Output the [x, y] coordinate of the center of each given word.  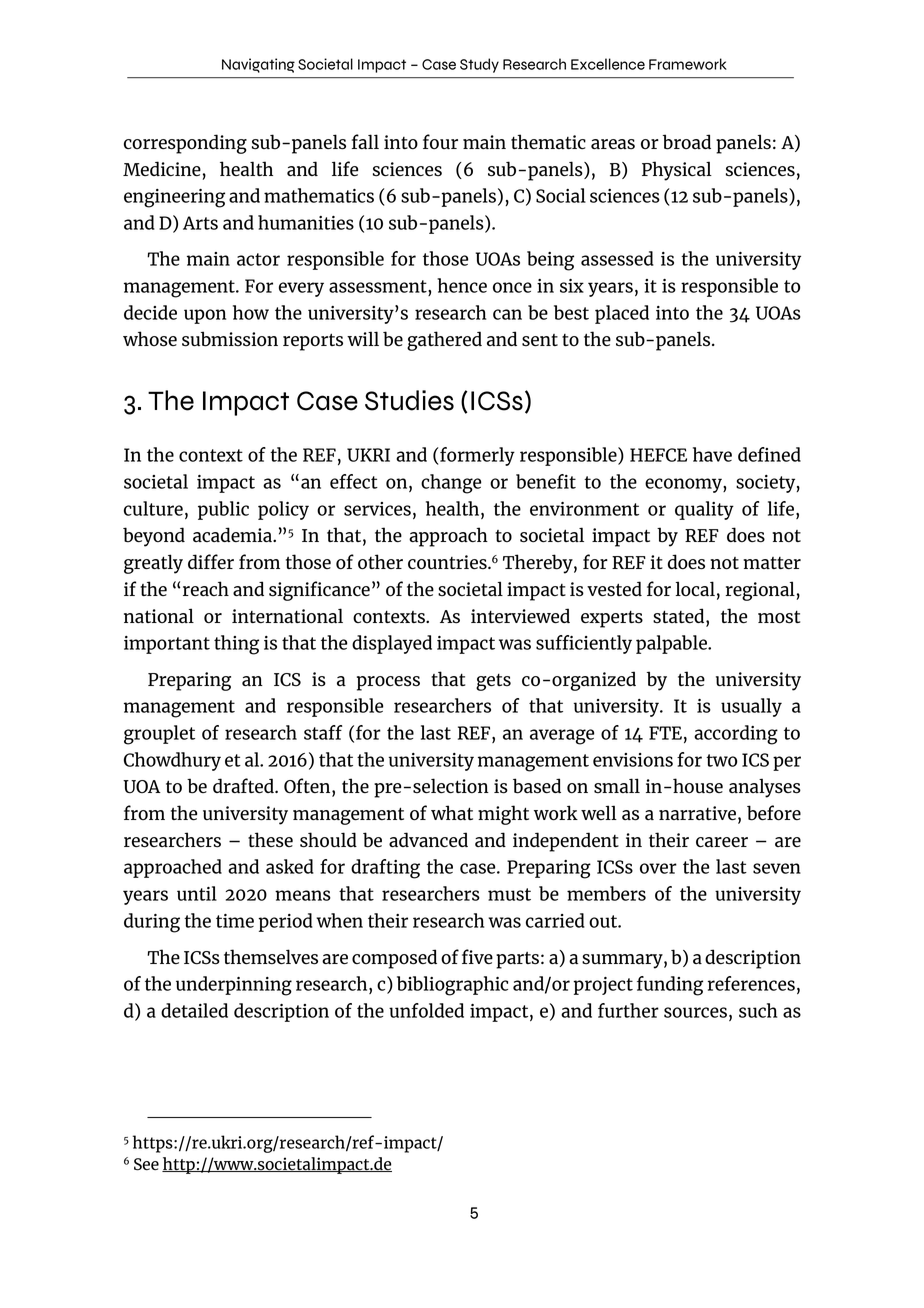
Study [479, 65]
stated [680, 616]
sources [695, 1012]
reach [206, 588]
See [146, 1164]
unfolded [426, 1010]
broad [687, 142]
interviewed [520, 616]
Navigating [258, 65]
